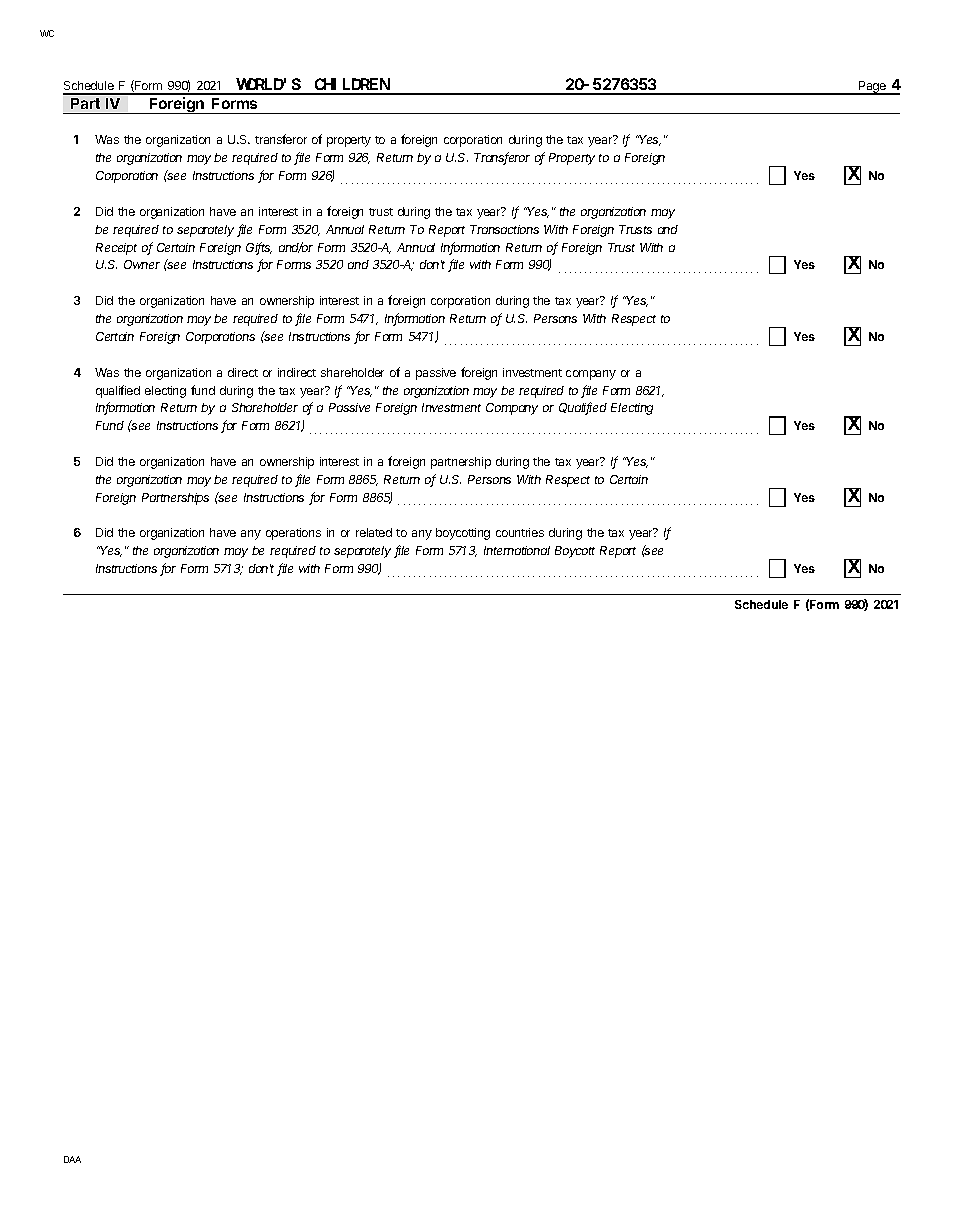  I want to click on Receipt, so click(116, 249).
